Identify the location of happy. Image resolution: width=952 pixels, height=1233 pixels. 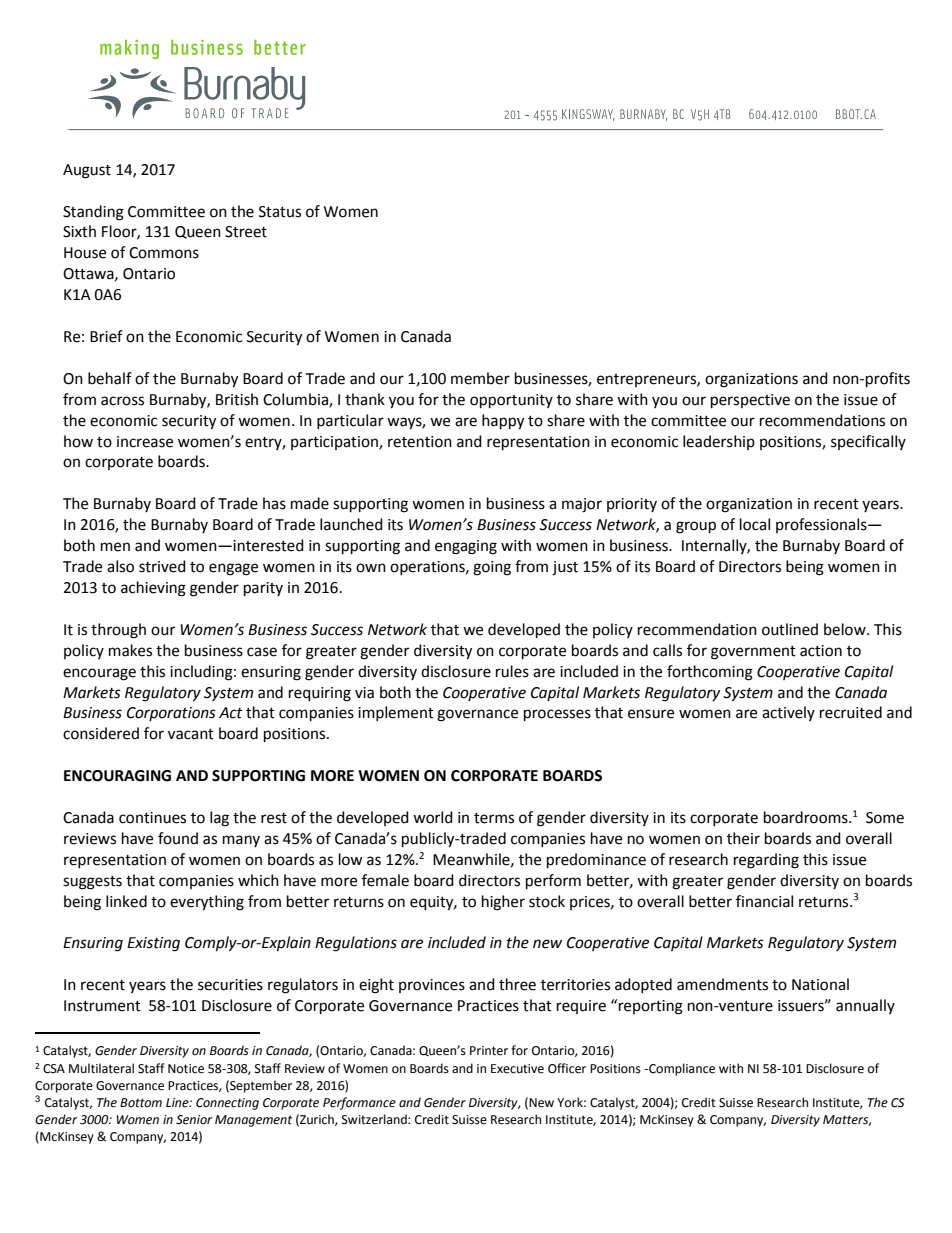
(503, 422).
